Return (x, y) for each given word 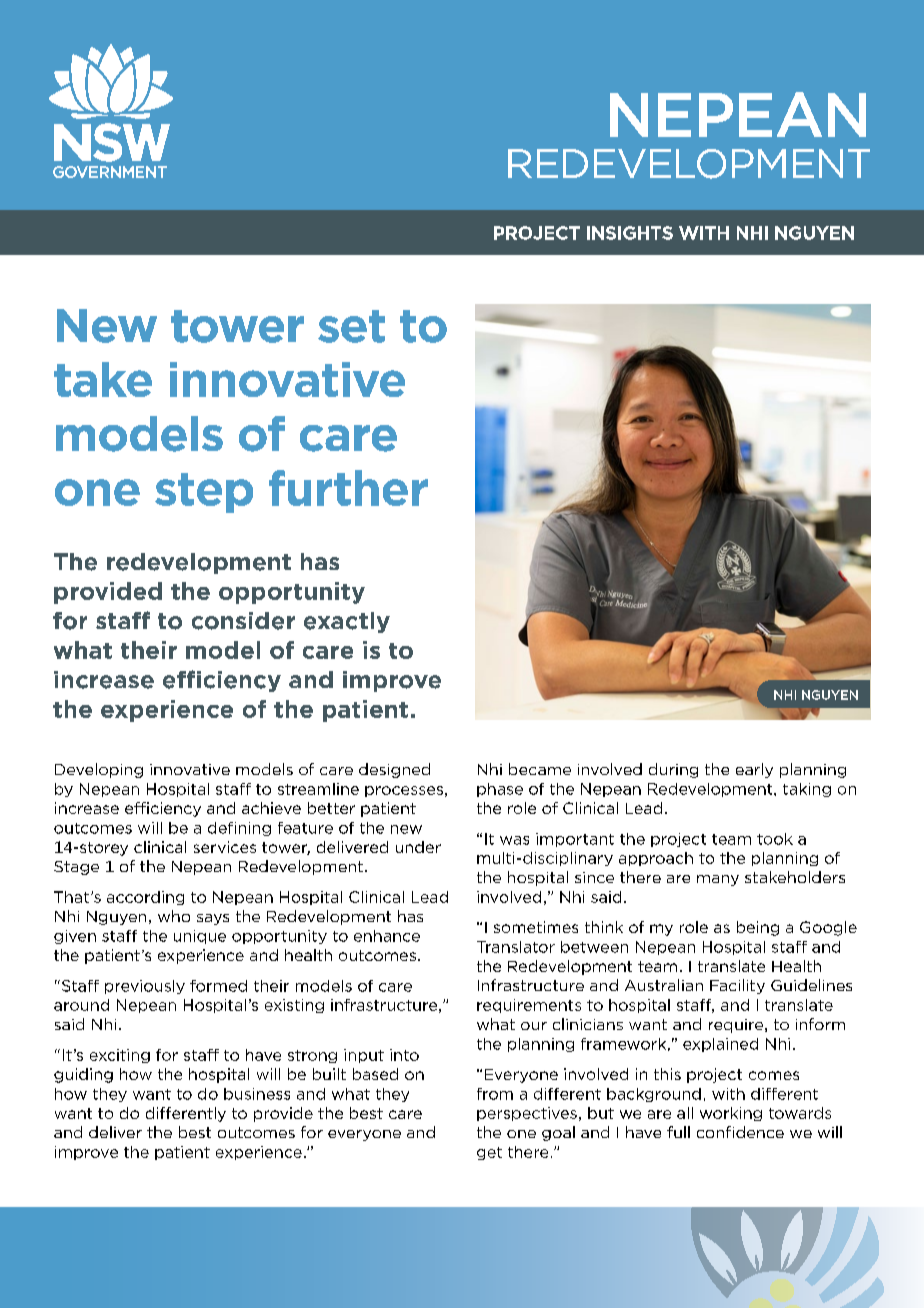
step (204, 493)
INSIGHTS (630, 233)
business (257, 1094)
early (754, 770)
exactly (347, 622)
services (225, 847)
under (418, 847)
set (351, 326)
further (348, 488)
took (775, 839)
